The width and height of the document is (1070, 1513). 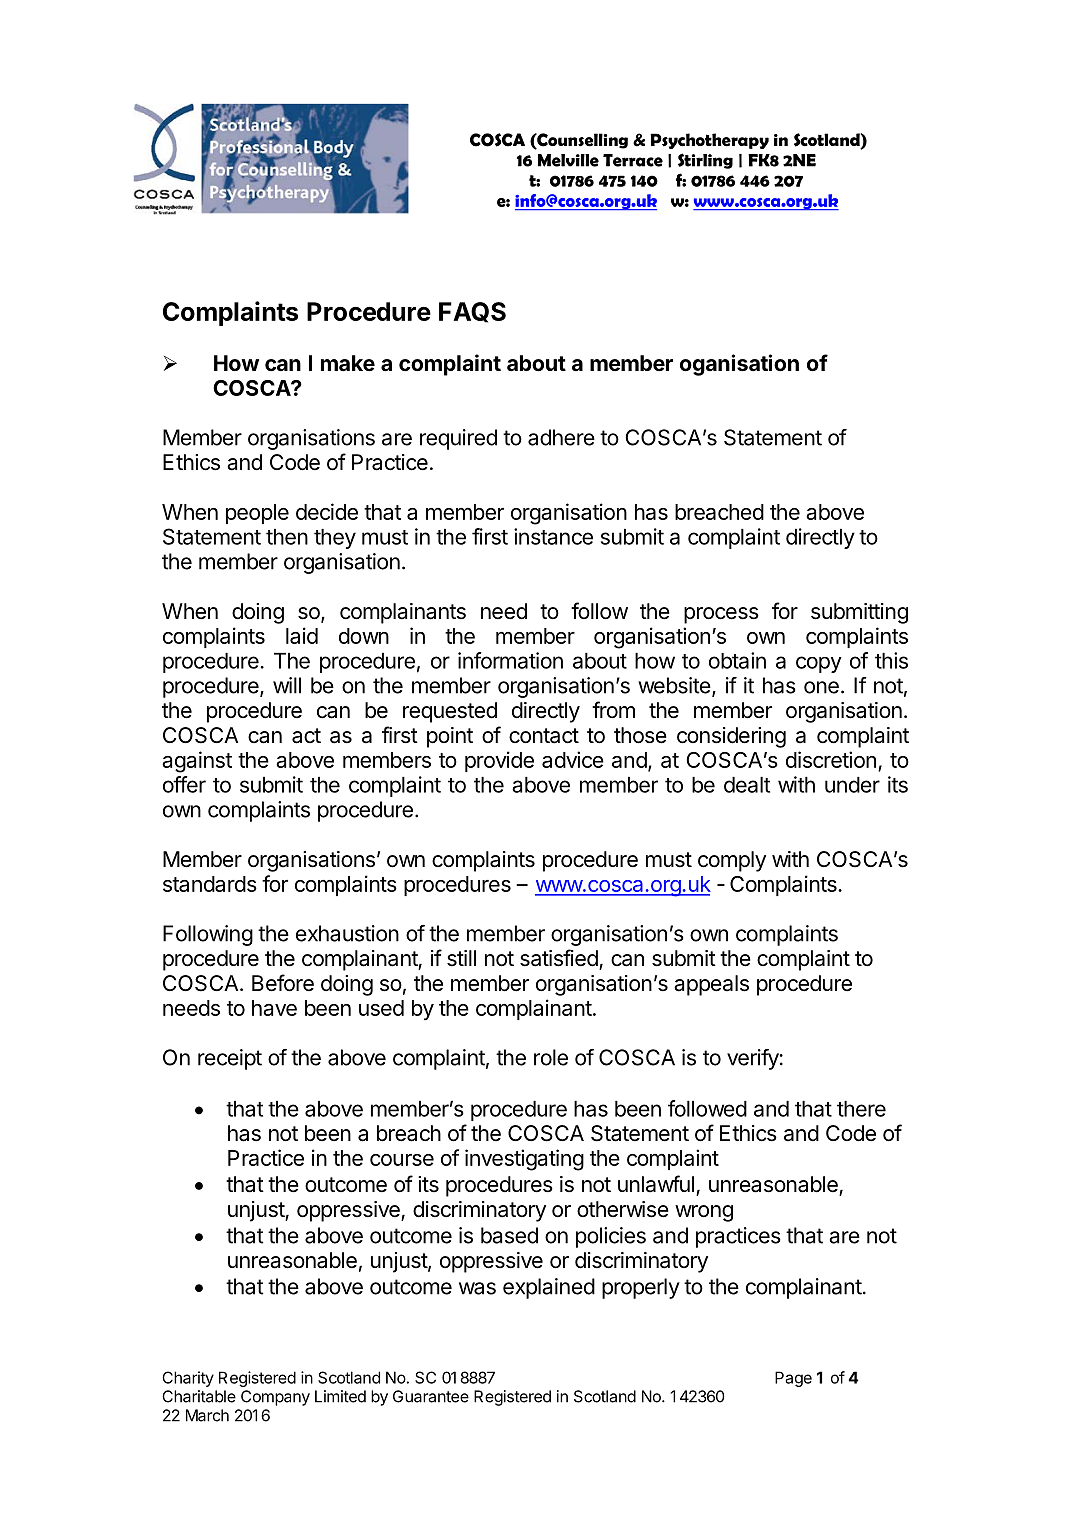 I want to click on process, so click(x=721, y=615).
